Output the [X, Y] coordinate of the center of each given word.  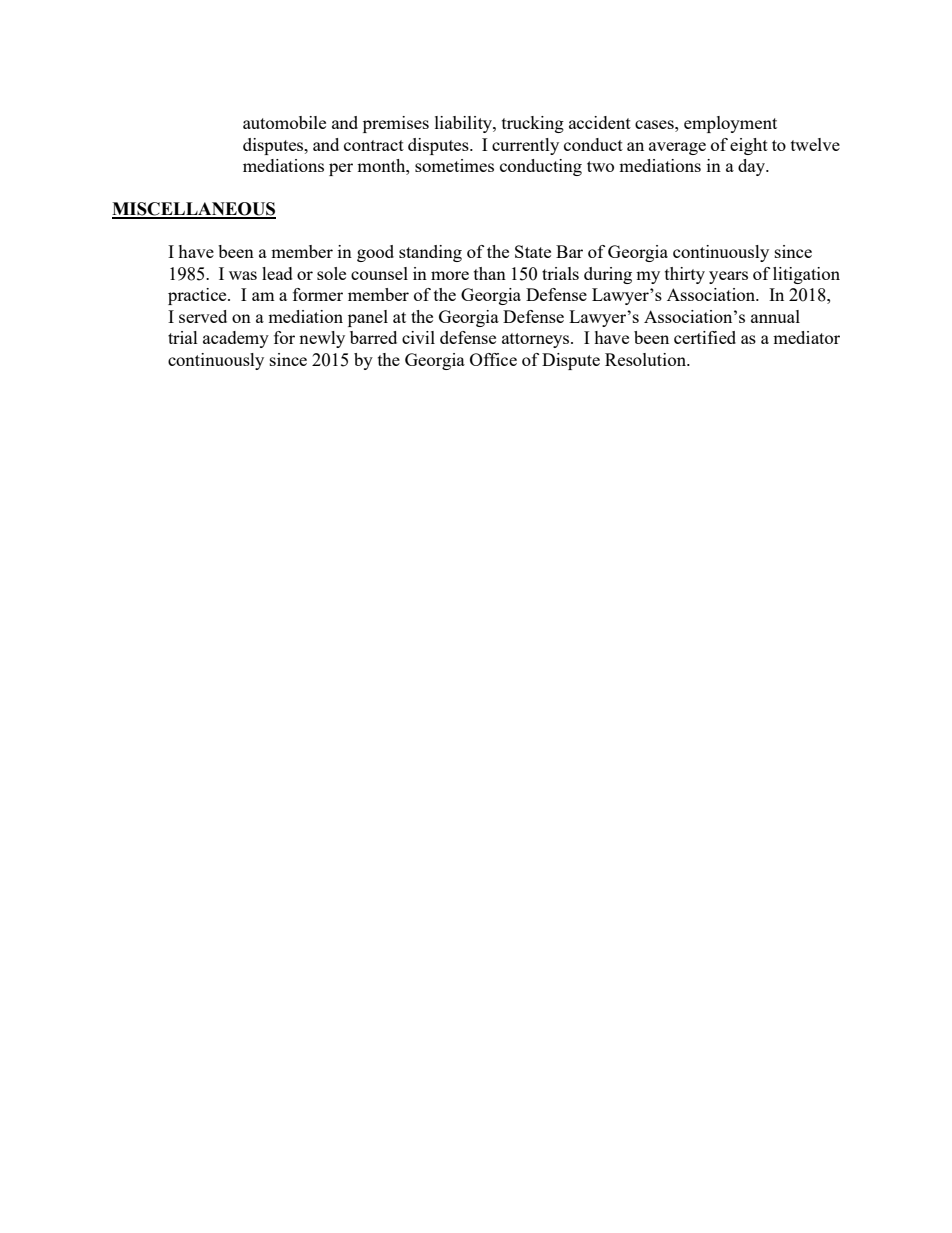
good [375, 253]
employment [730, 124]
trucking [533, 124]
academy [236, 339]
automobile [284, 122]
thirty [685, 275]
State [533, 251]
